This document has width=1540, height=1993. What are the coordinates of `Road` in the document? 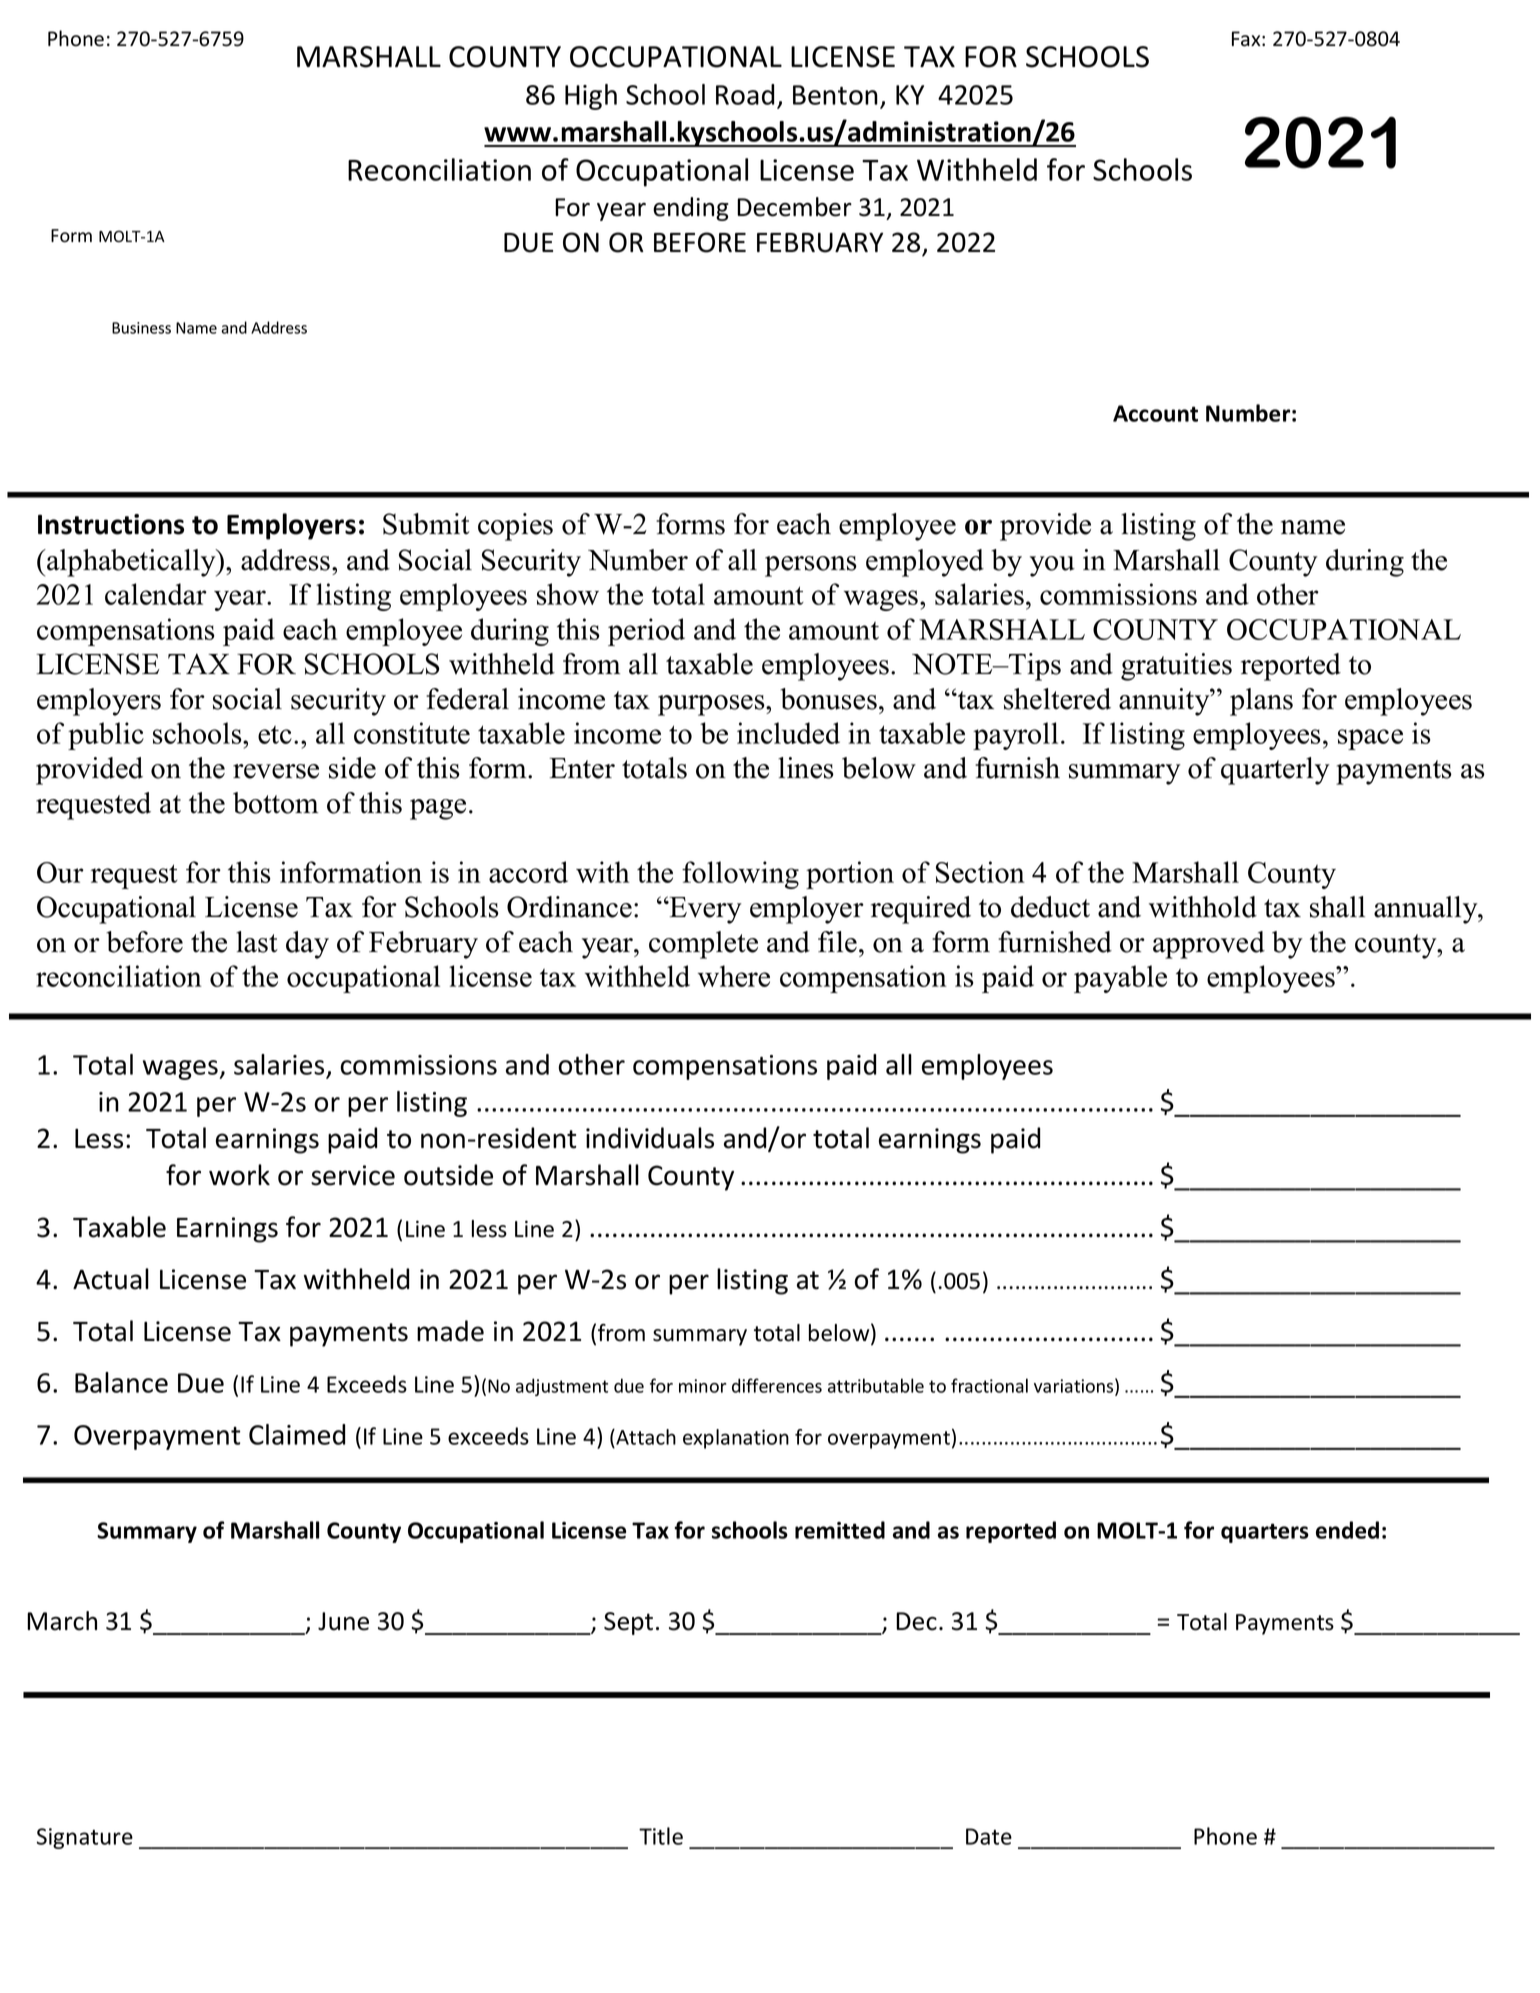 It's located at (745, 94).
